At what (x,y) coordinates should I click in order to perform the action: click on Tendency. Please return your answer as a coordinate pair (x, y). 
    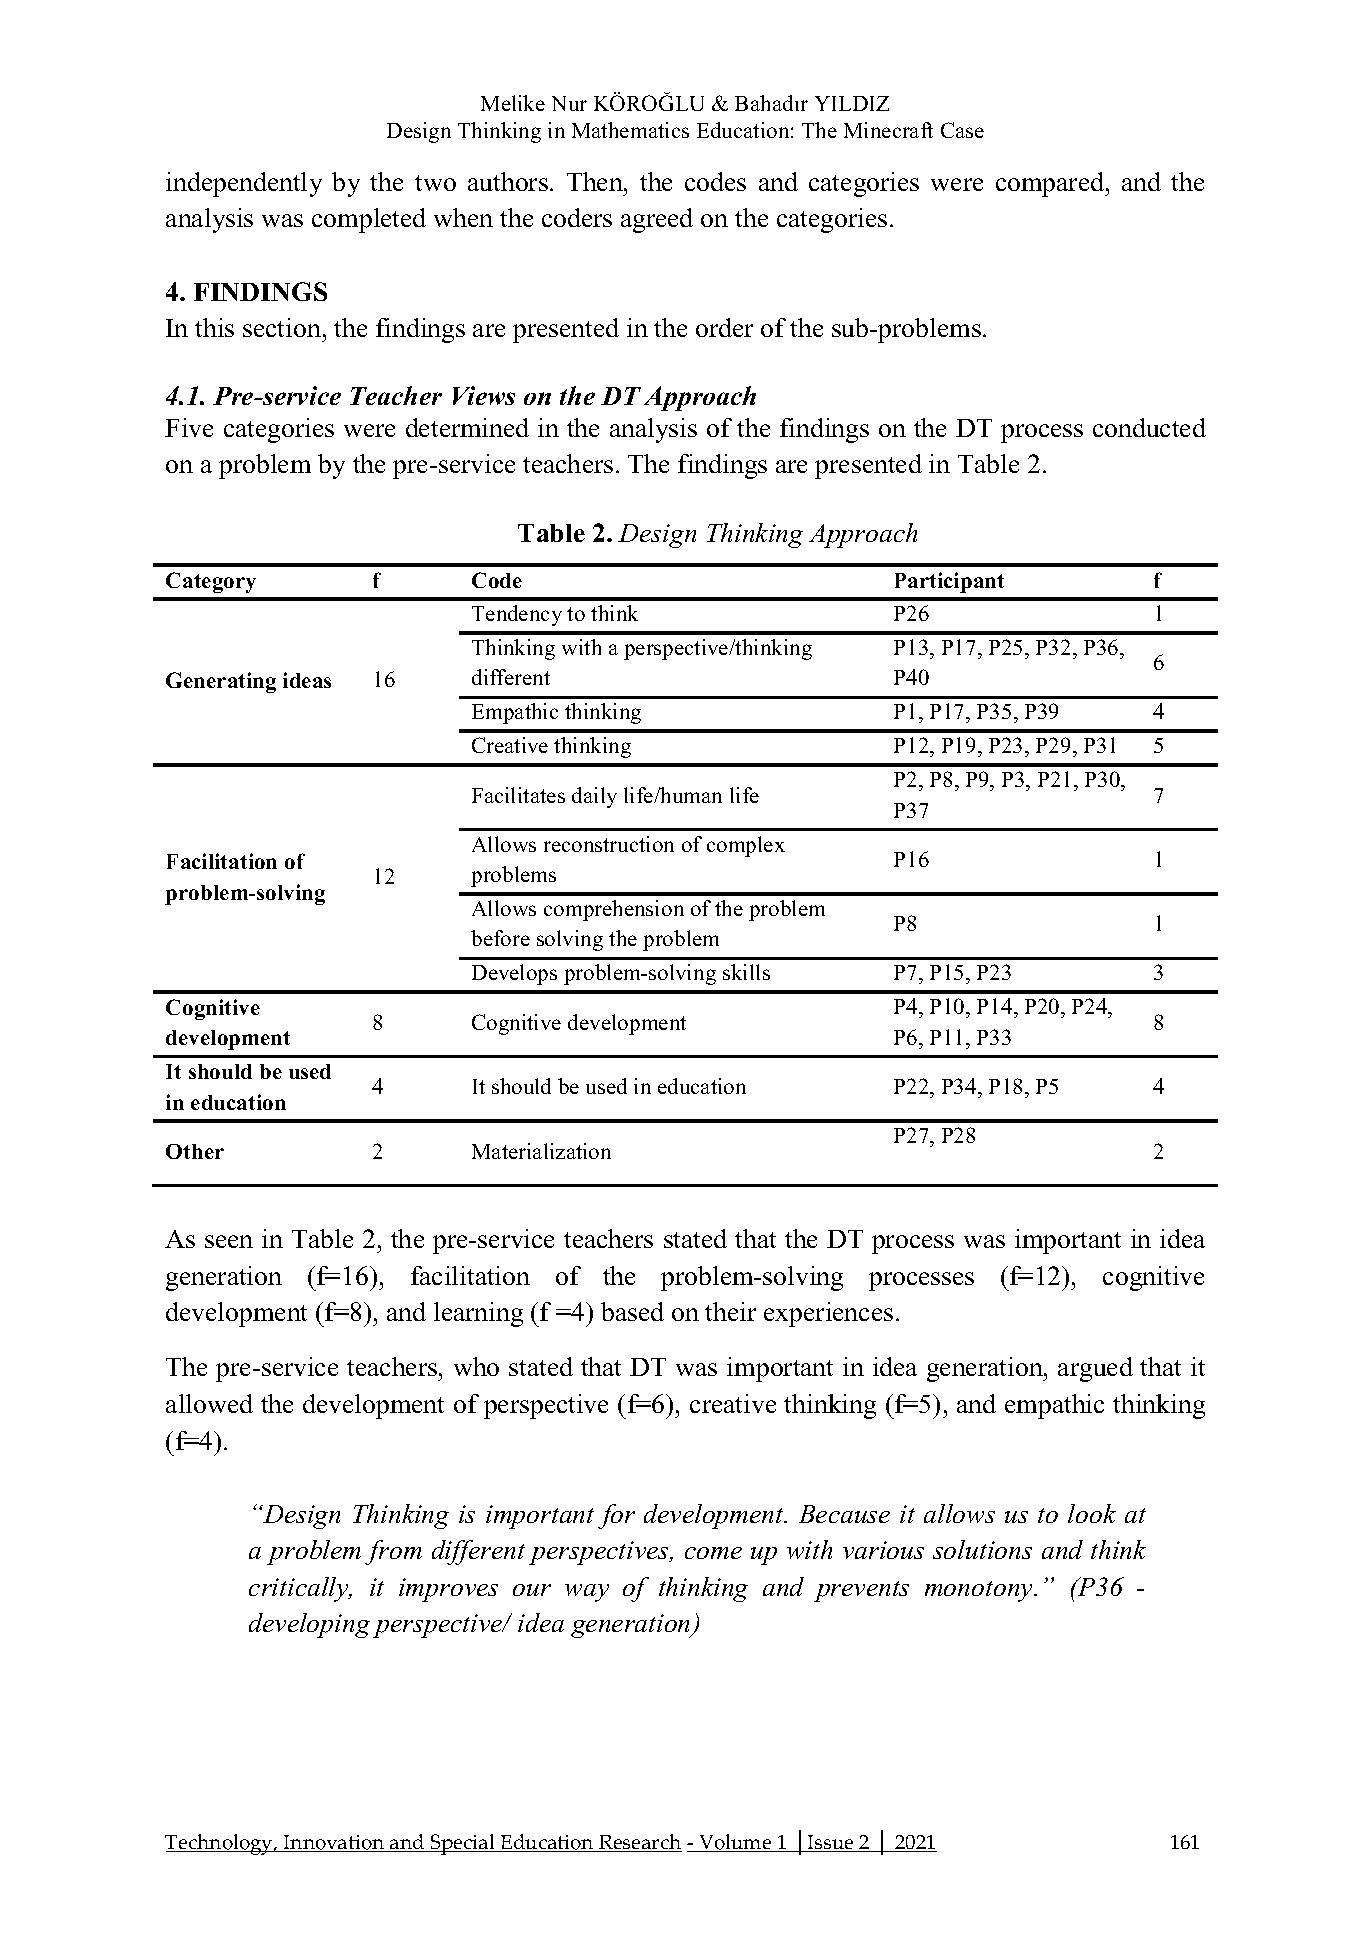
    Looking at the image, I should click on (517, 615).
